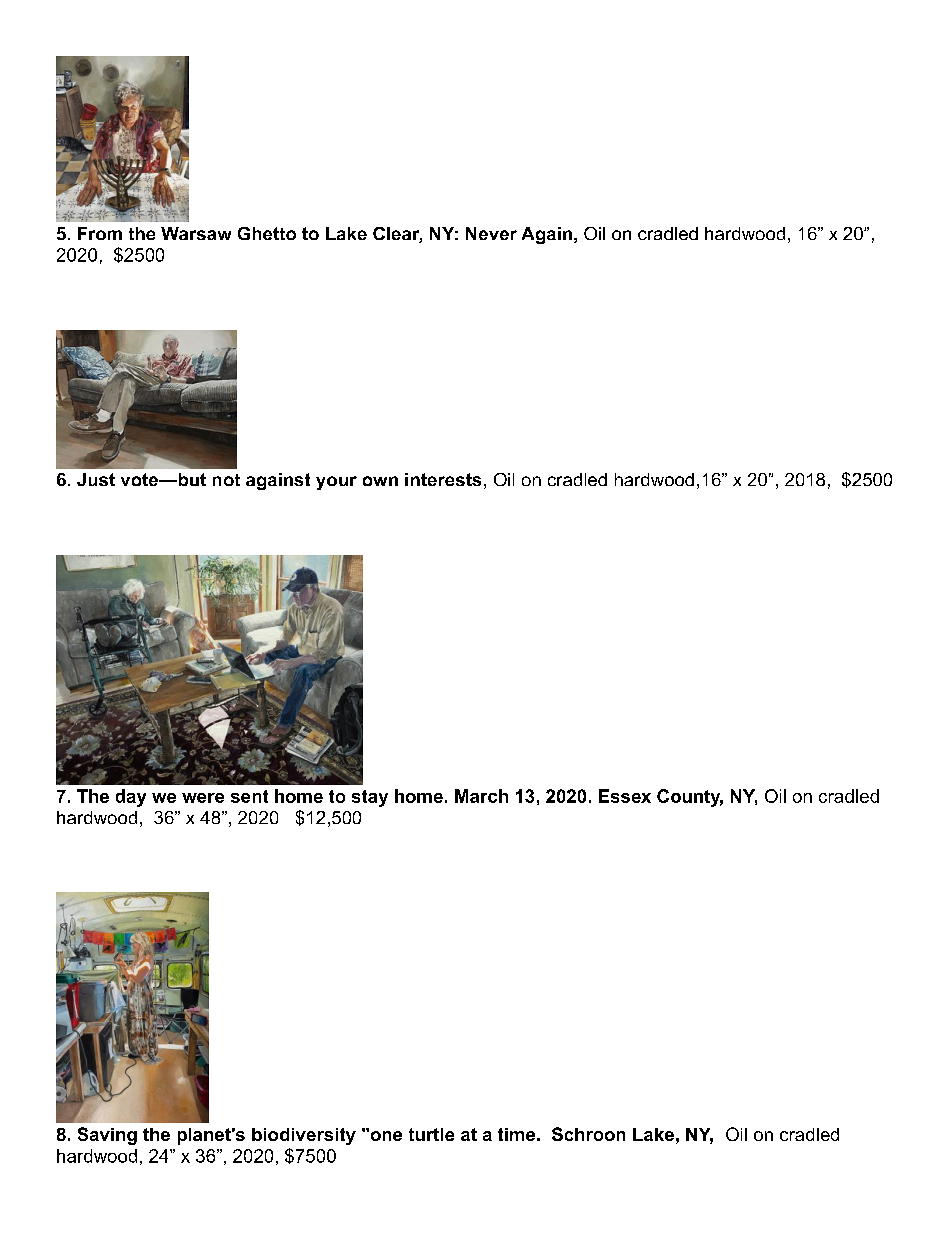  Describe the element at coordinates (203, 798) in the document. I see `were` at that location.
